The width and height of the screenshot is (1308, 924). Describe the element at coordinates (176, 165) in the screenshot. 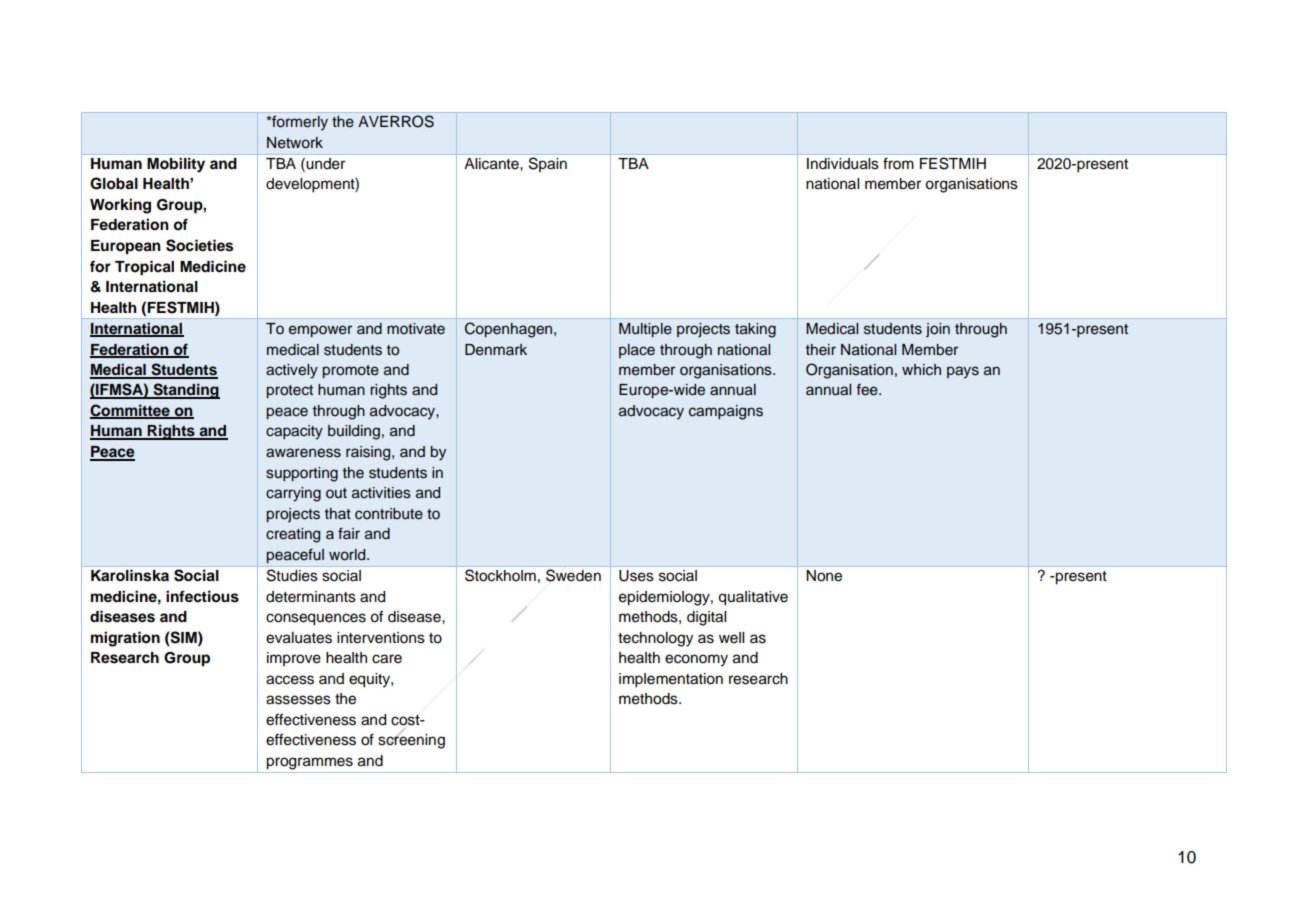

I see `Mobility` at that location.
